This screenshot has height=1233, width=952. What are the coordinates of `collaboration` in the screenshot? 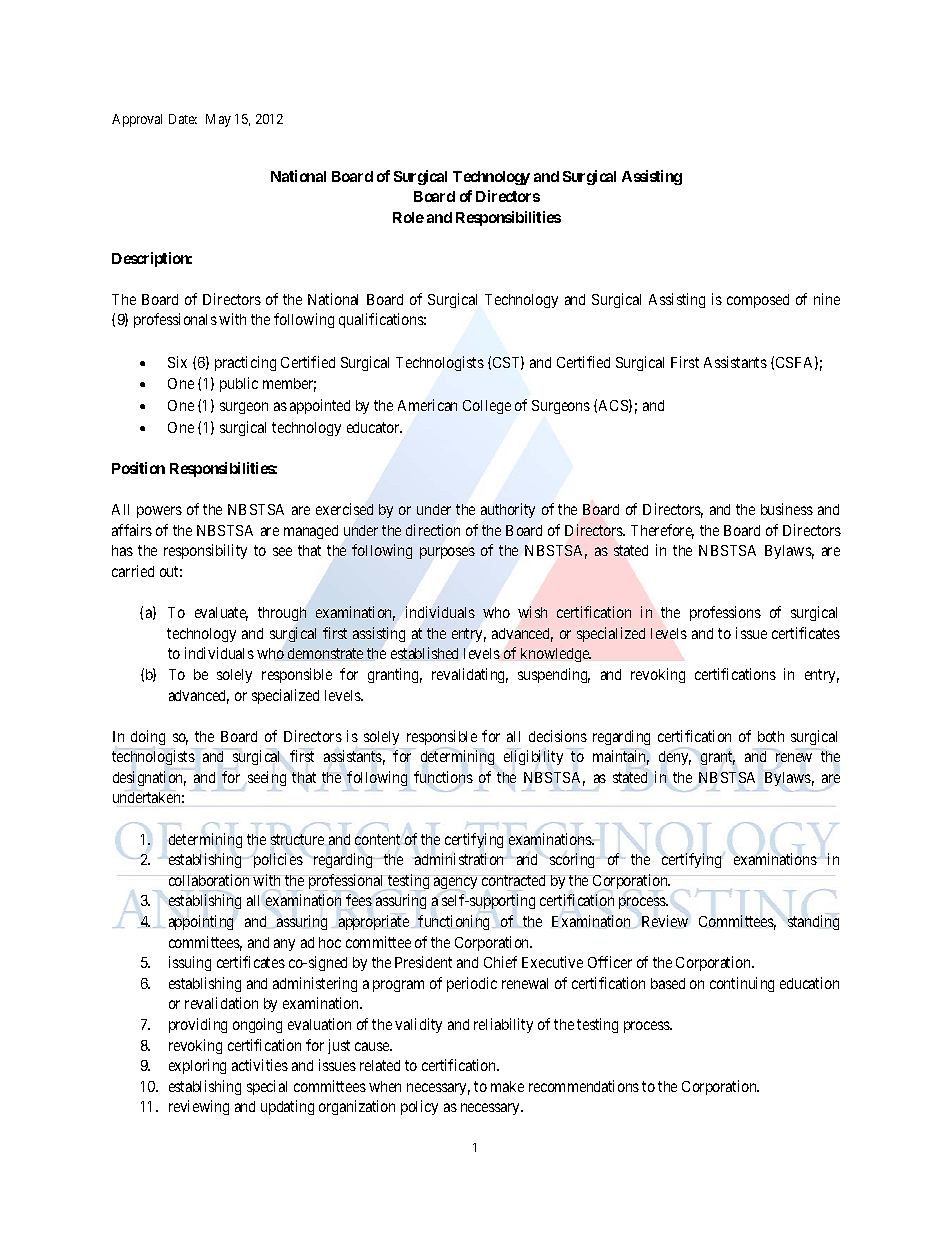 It's located at (209, 880).
